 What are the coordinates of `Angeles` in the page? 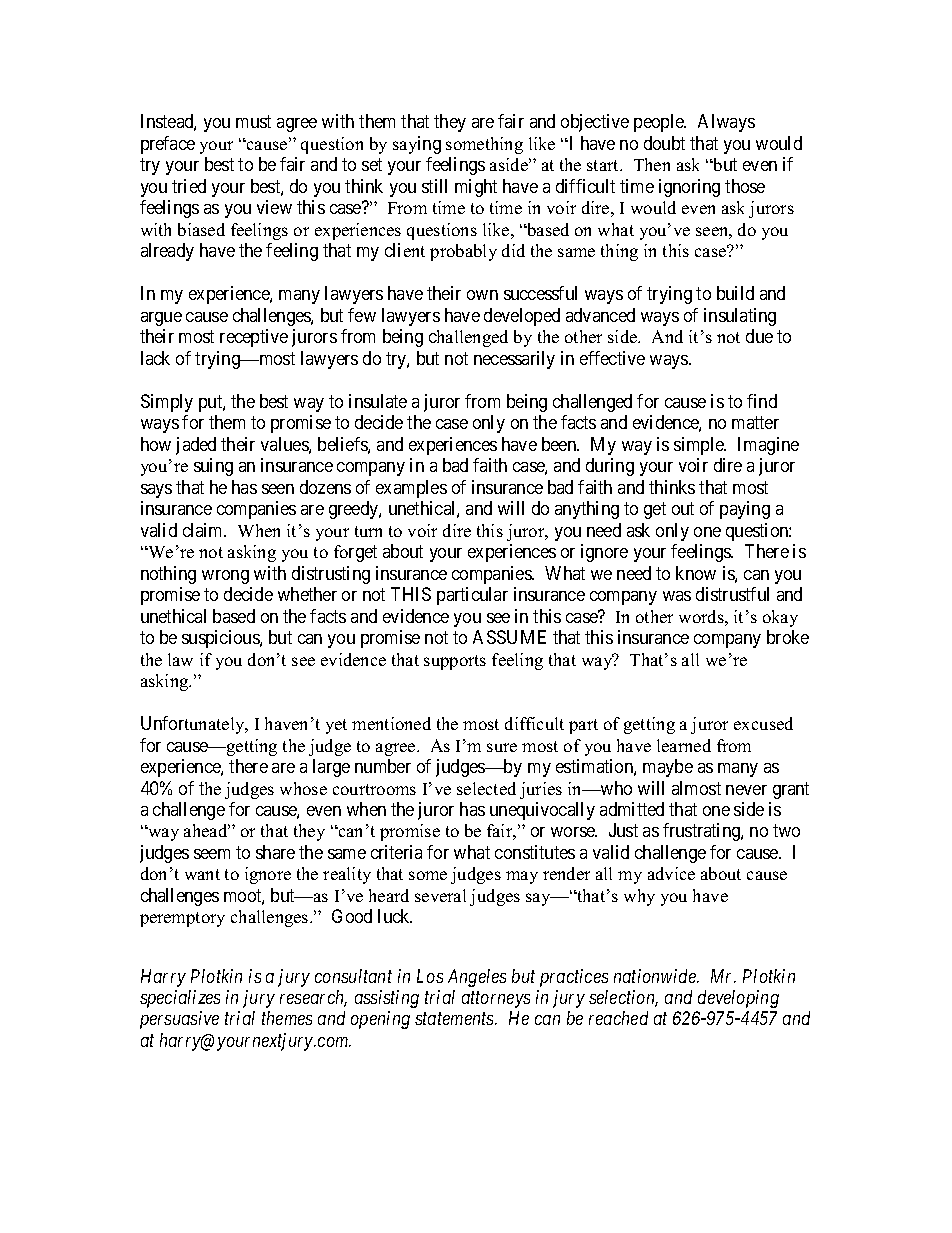 It's located at (477, 978).
